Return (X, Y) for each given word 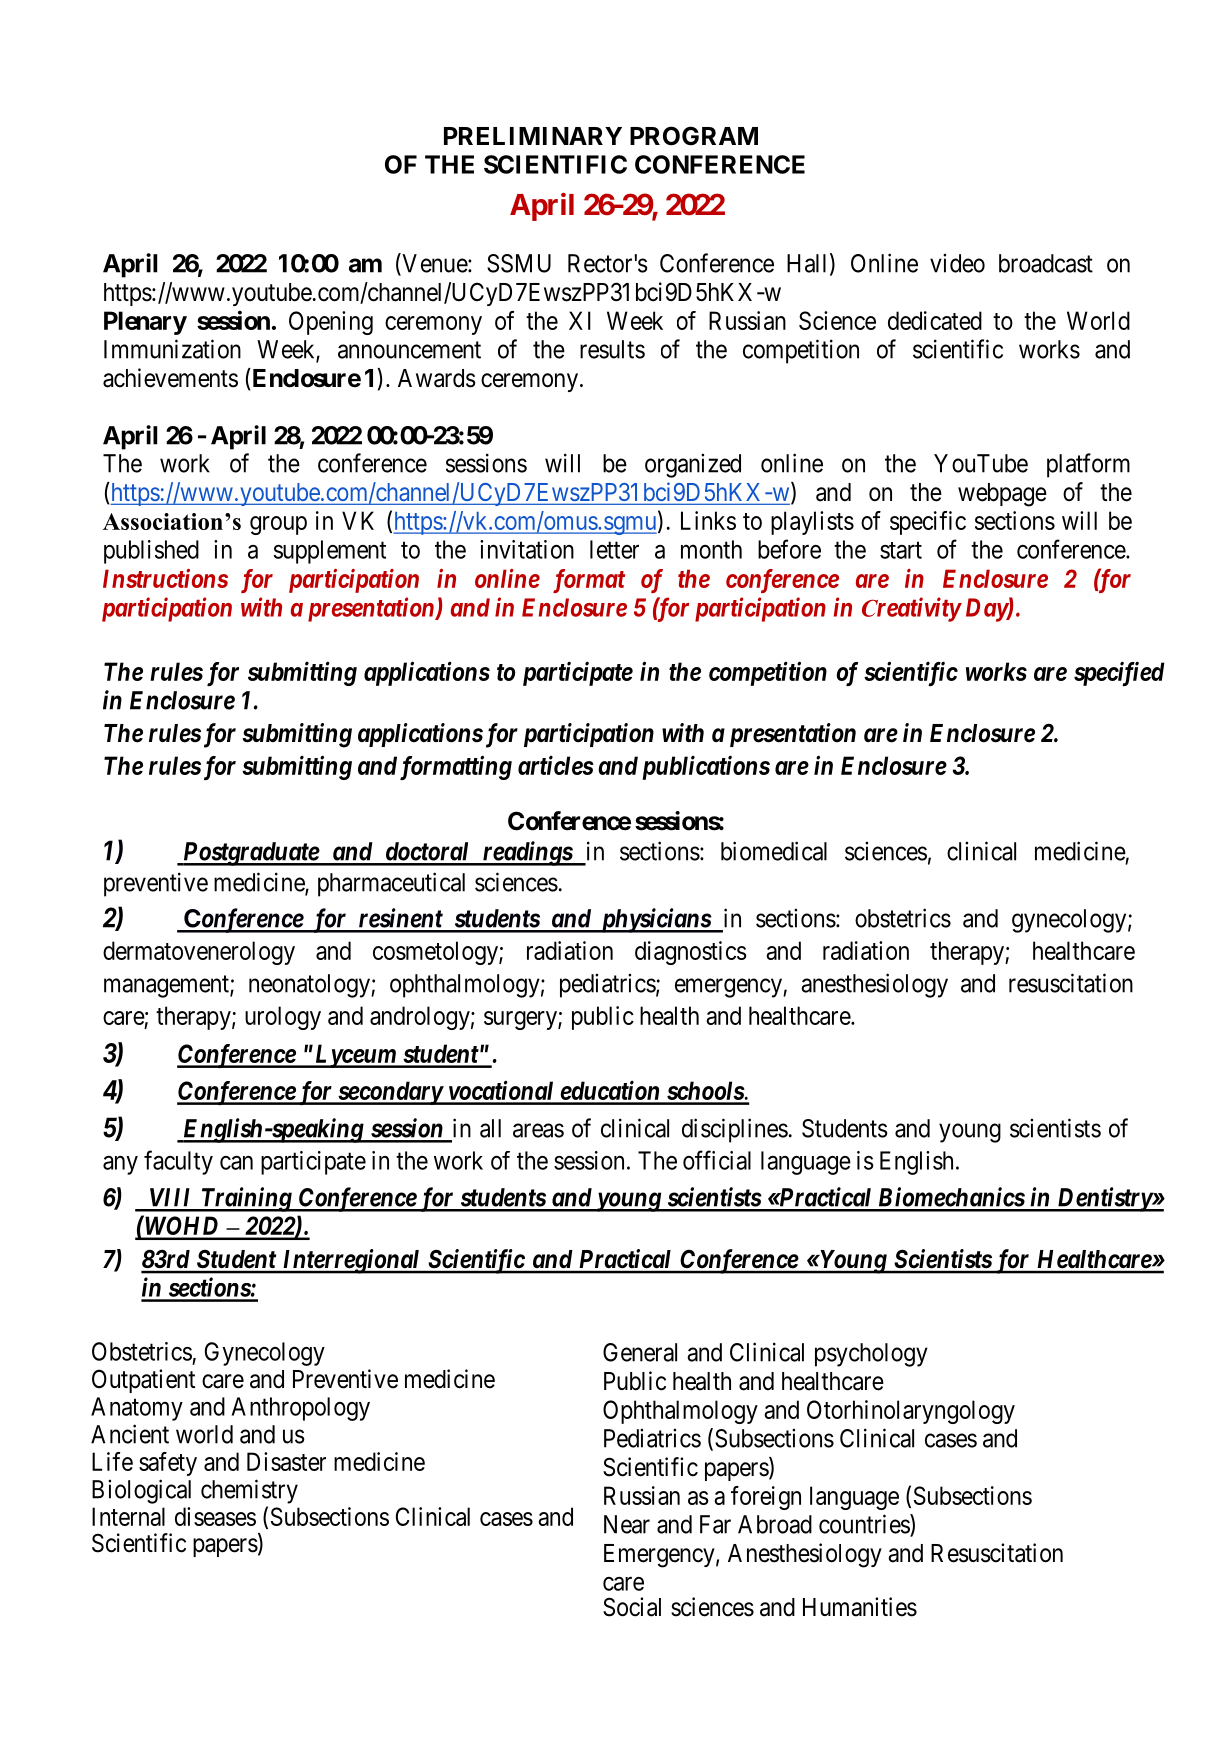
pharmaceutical (391, 884)
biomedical (774, 851)
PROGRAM (694, 136)
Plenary (145, 323)
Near (627, 1524)
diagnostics (691, 953)
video (957, 263)
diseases (215, 1516)
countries (865, 1525)
